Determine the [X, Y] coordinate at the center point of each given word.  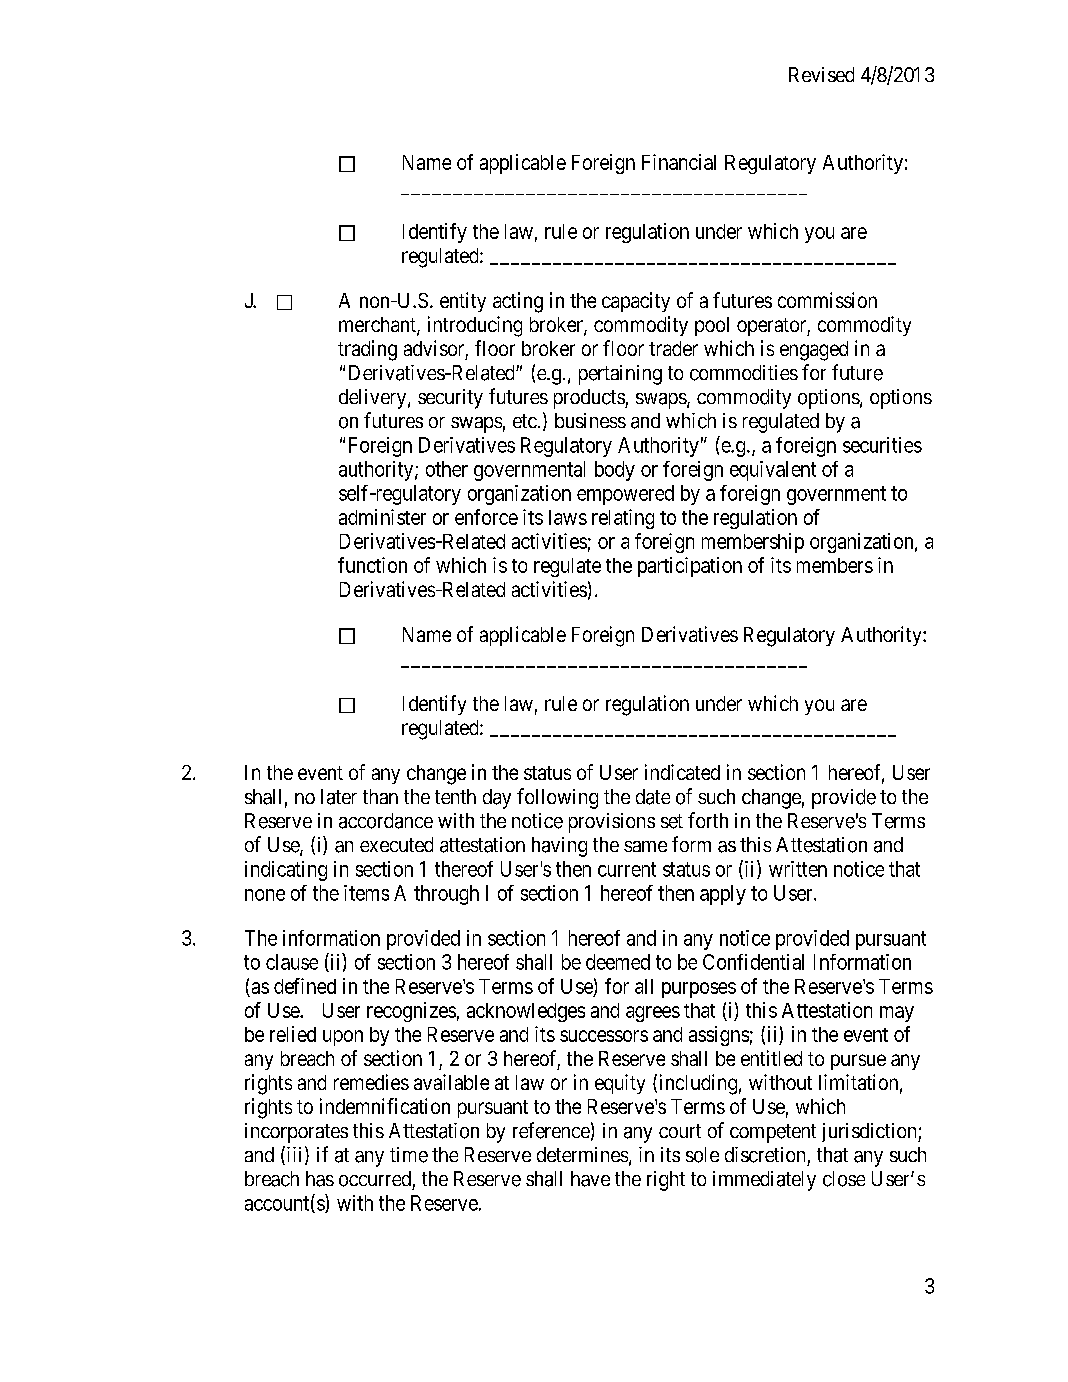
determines [582, 1154]
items [366, 893]
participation [690, 567]
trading [367, 350]
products [590, 399]
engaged [814, 351]
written [798, 869]
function [372, 565]
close [844, 1179]
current [627, 869]
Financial [679, 162]
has [320, 1179]
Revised [821, 74]
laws [568, 517]
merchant [378, 326]
